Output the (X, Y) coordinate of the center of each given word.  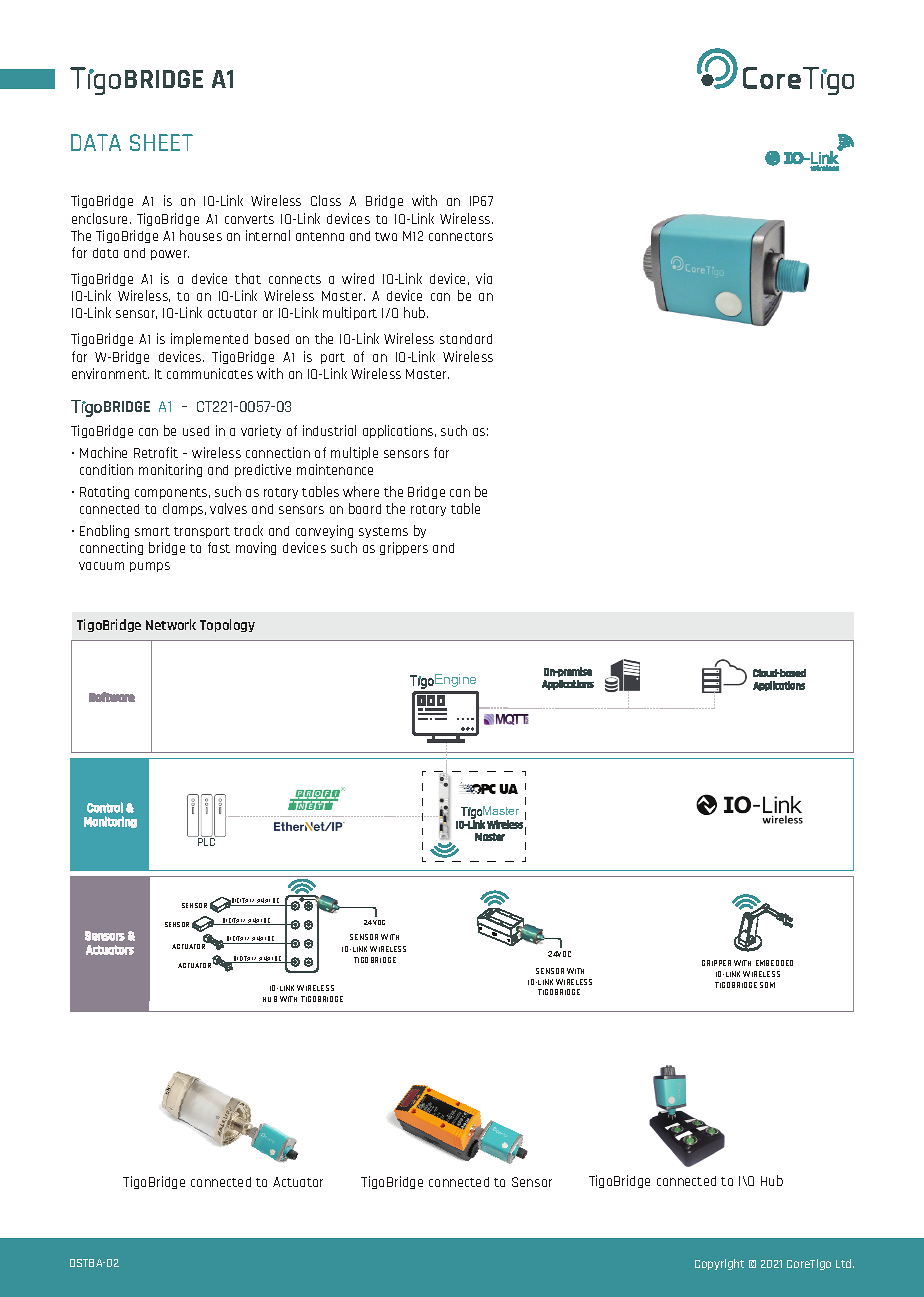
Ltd (845, 1263)
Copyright (719, 1264)
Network (171, 624)
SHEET (161, 142)
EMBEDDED (774, 963)
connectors (461, 236)
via (484, 278)
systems (383, 532)
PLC (207, 841)
